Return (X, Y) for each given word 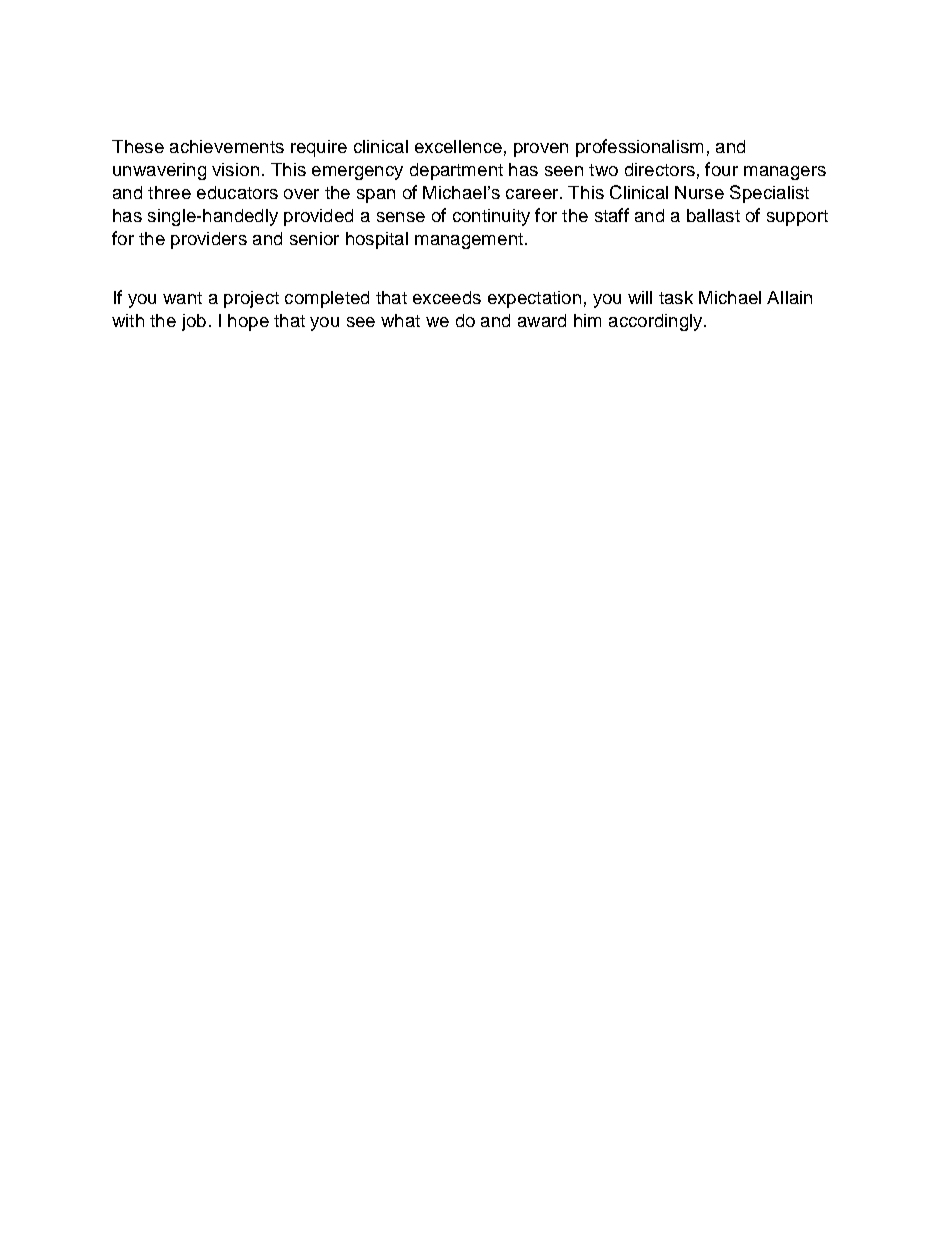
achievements (227, 146)
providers (209, 240)
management (469, 241)
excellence (458, 146)
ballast (713, 215)
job (194, 322)
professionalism (639, 148)
